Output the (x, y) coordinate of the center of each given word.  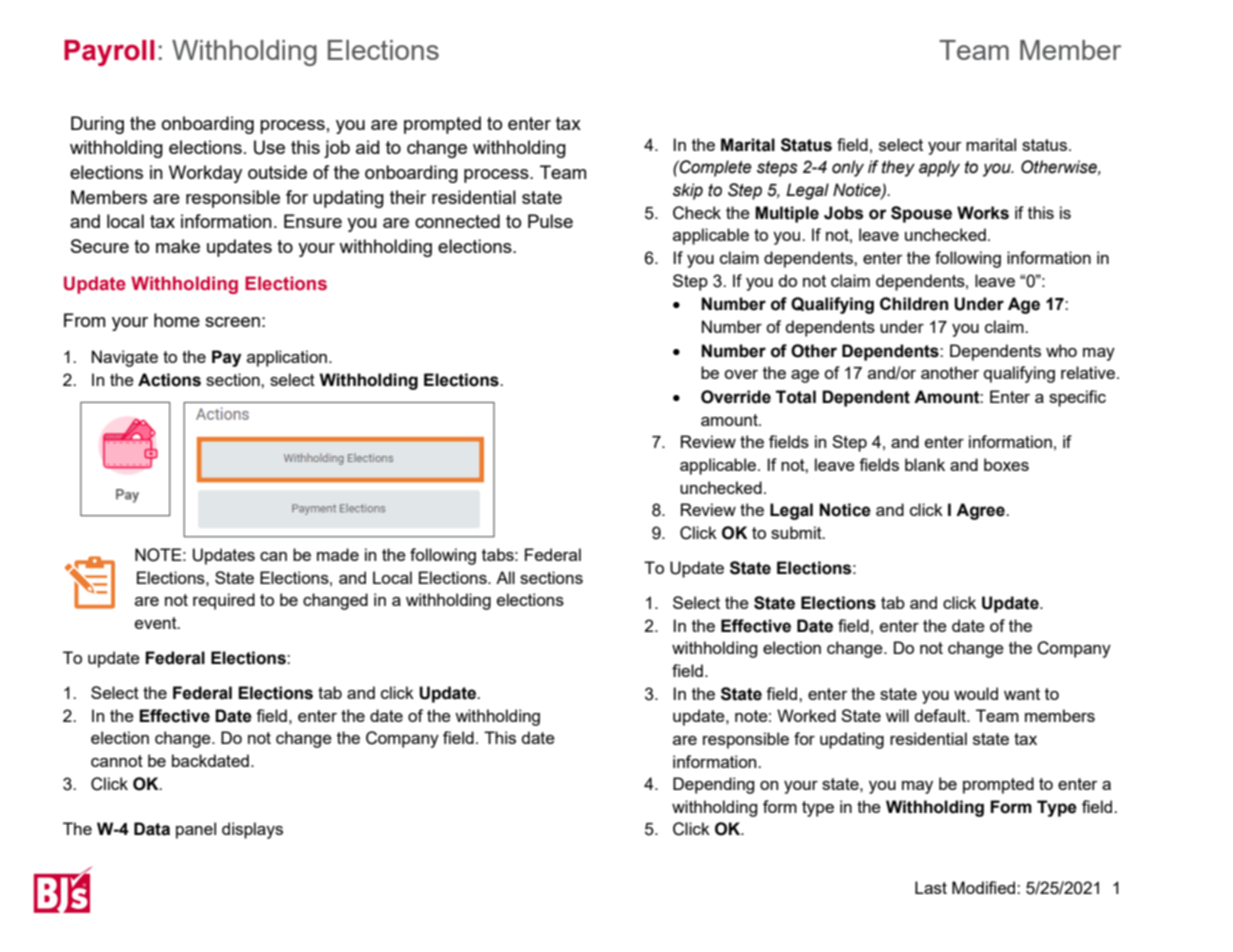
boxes (1006, 464)
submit (797, 532)
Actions (169, 380)
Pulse (550, 221)
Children (914, 304)
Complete (715, 168)
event (157, 623)
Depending (714, 785)
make (178, 246)
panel (196, 830)
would (976, 693)
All (505, 577)
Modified (985, 887)
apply (939, 168)
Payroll (109, 53)
